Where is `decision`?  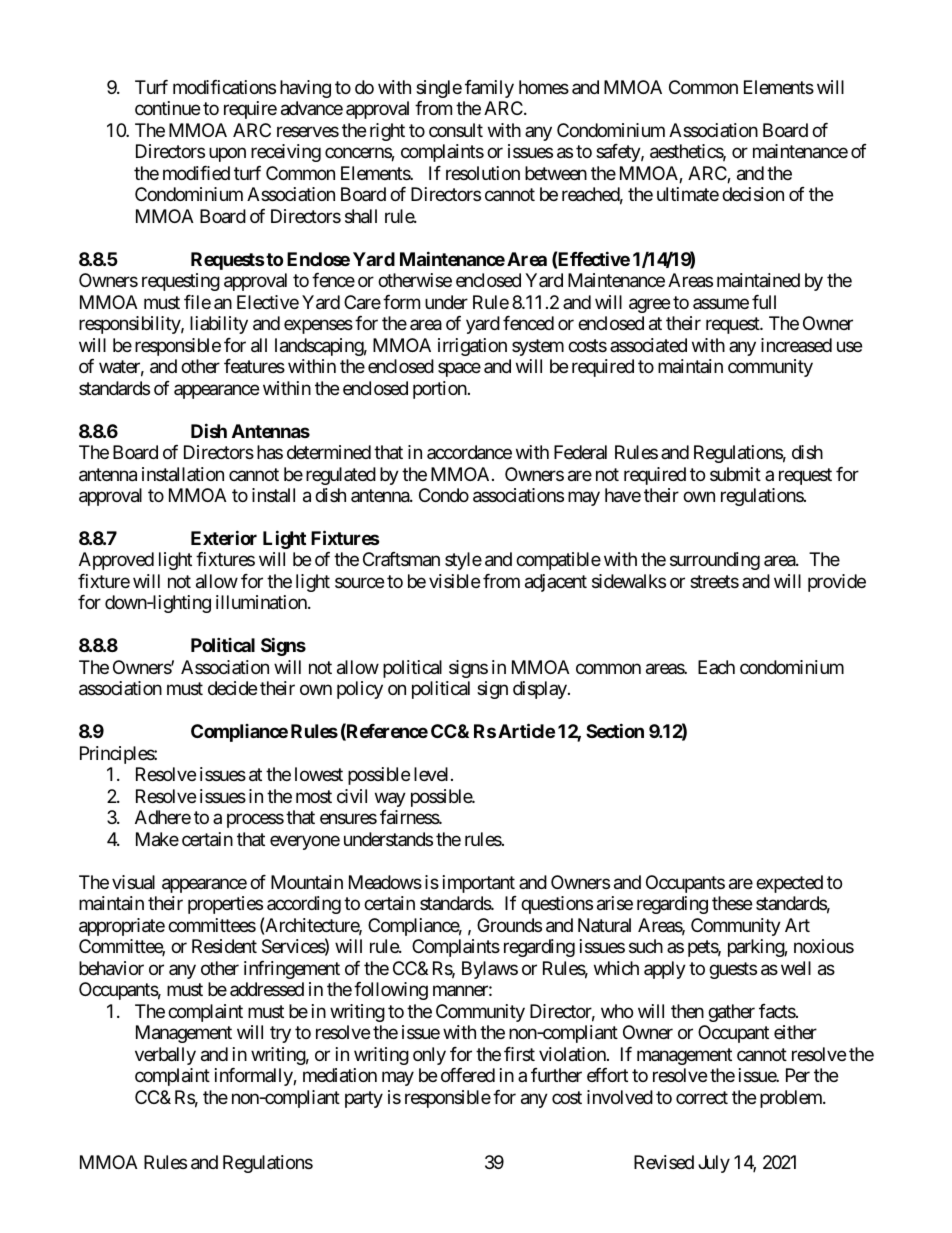
decision is located at coordinates (753, 194).
